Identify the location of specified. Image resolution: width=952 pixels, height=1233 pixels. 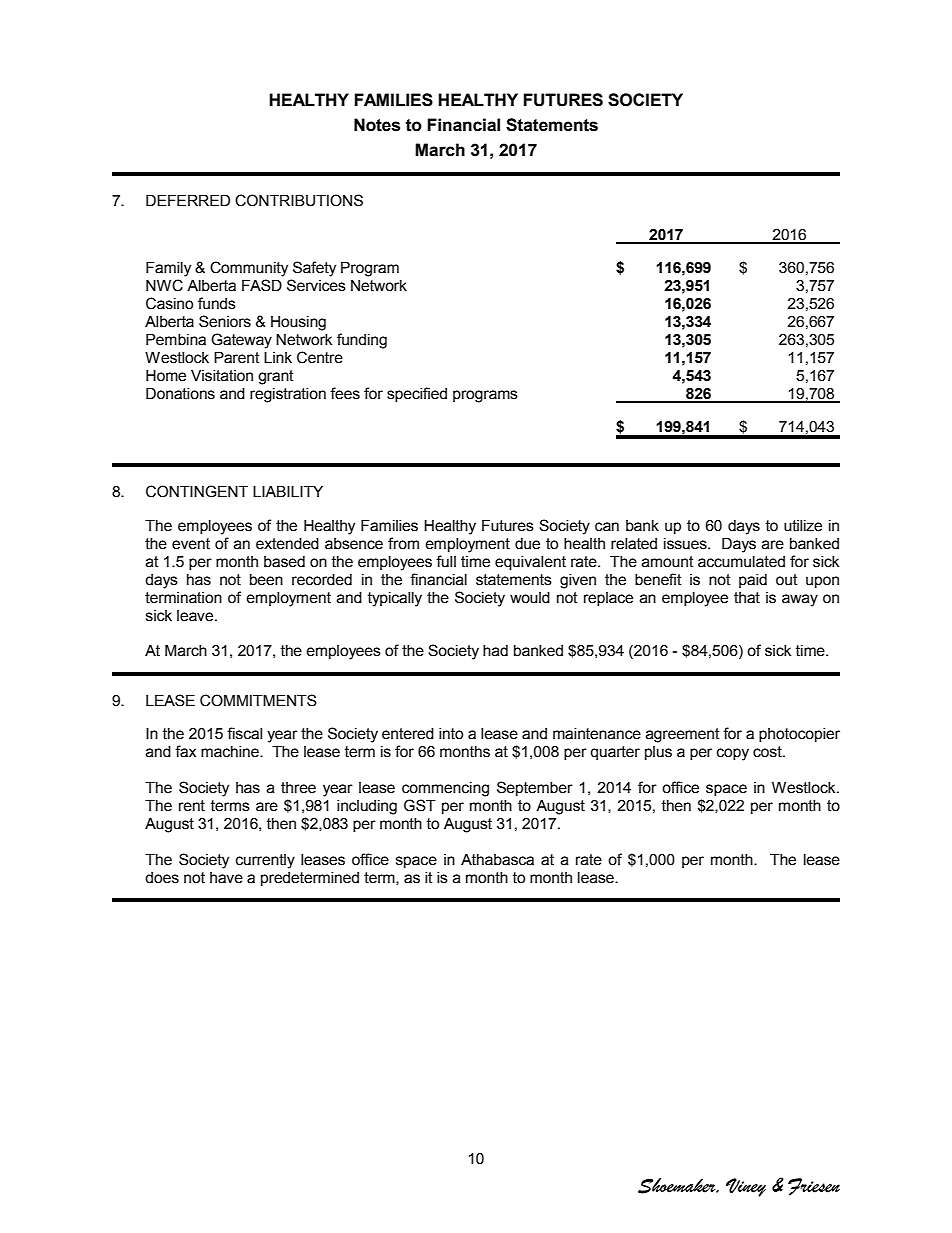
(417, 394).
